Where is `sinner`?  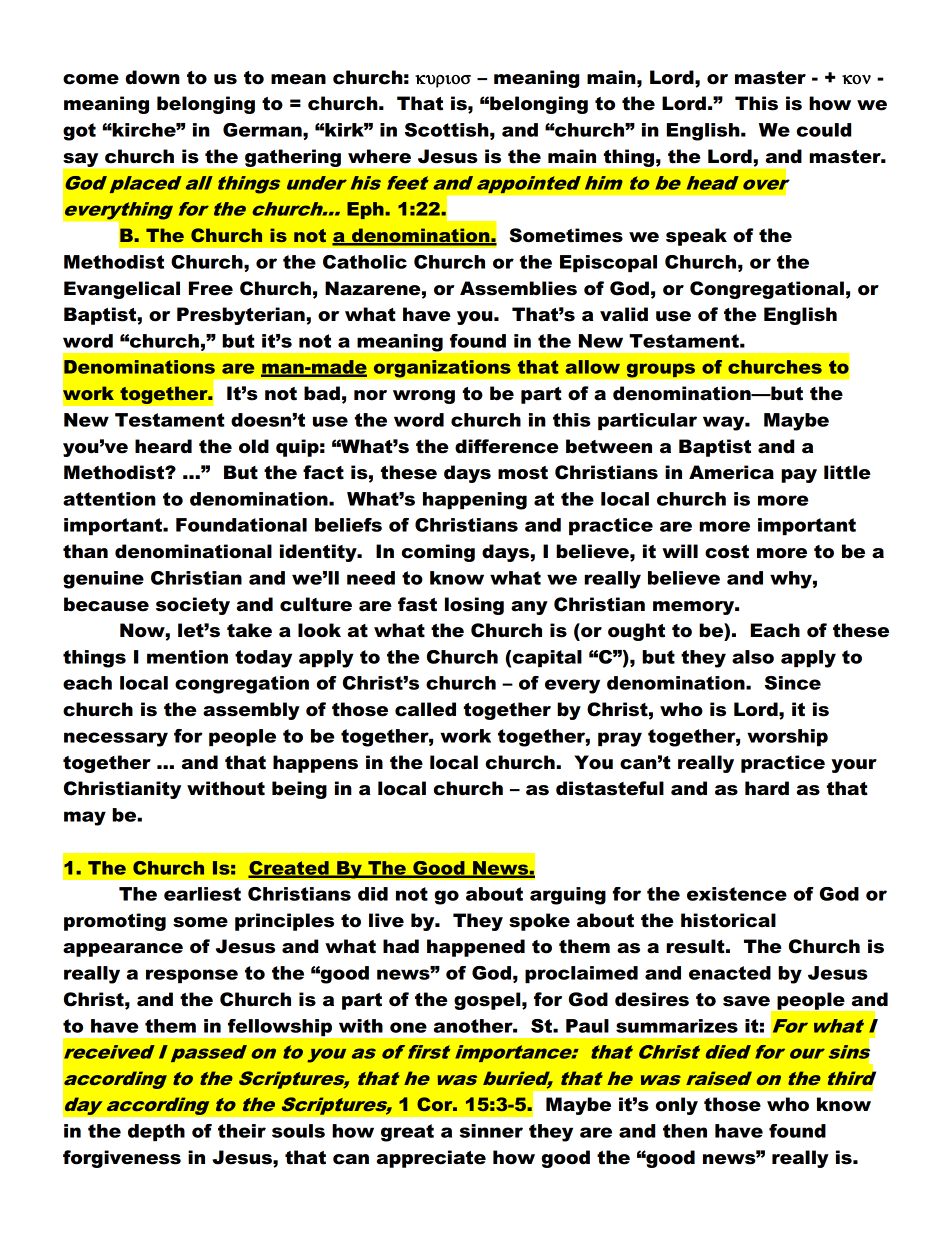 sinner is located at coordinates (491, 1131).
